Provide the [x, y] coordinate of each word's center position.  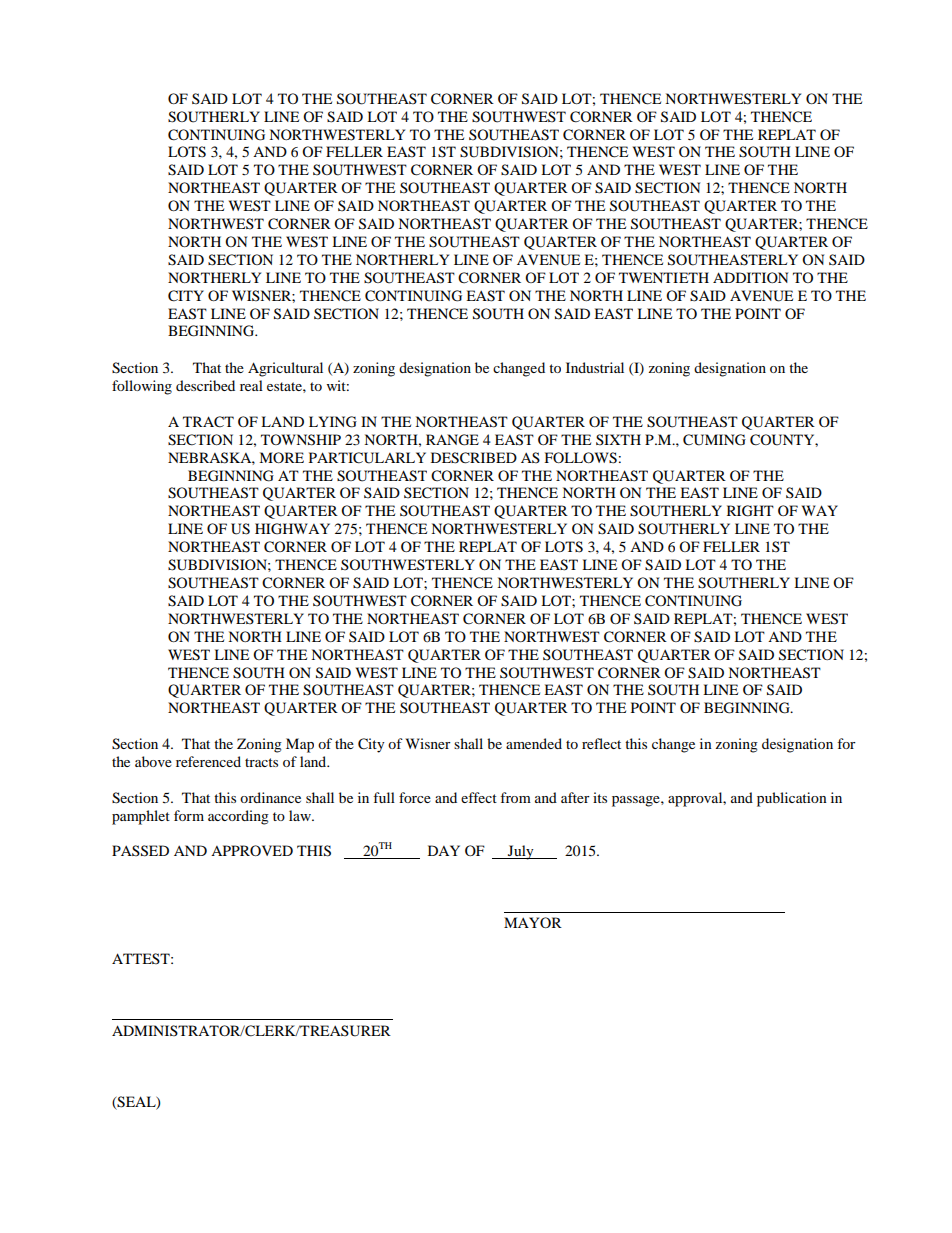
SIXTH [618, 439]
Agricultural [285, 369]
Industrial [595, 367]
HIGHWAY [292, 529]
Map [300, 745]
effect [479, 797]
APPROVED [252, 850]
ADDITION [750, 277]
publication [792, 799]
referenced [208, 761]
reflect [601, 743]
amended [534, 743]
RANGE [452, 440]
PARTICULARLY [367, 458]
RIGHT [750, 511]
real [251, 385]
